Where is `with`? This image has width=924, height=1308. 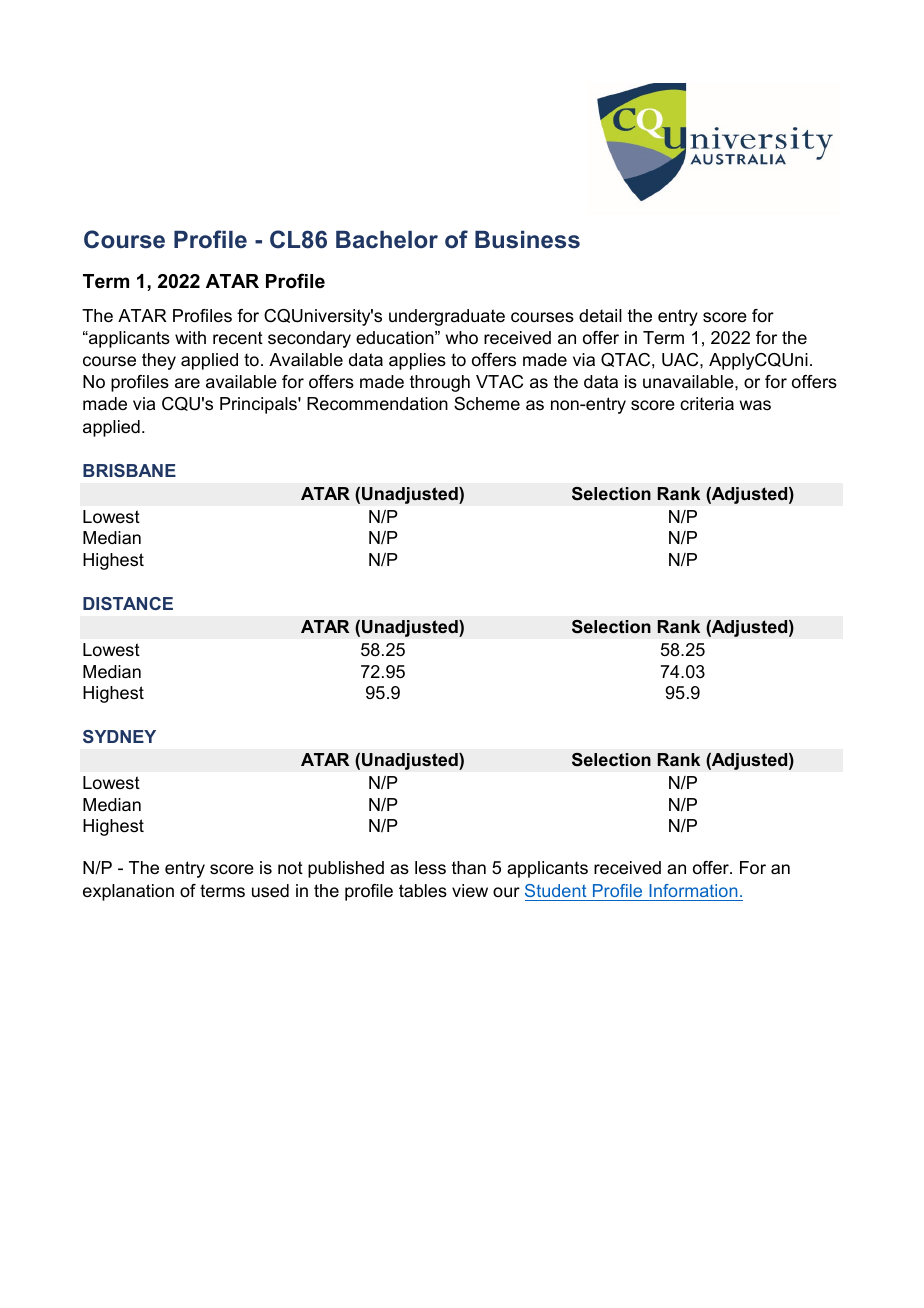 with is located at coordinates (190, 337).
